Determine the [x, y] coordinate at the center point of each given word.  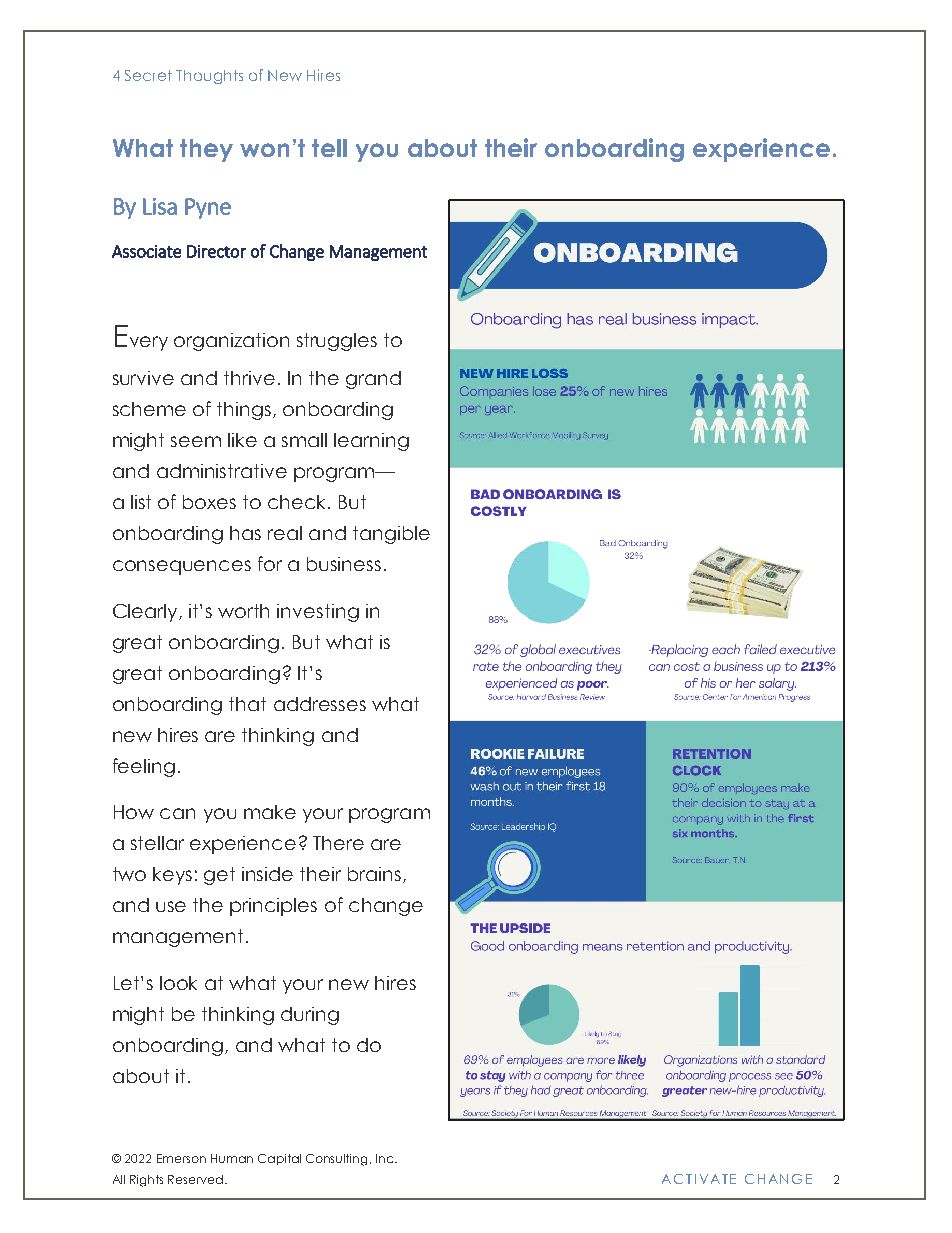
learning [371, 442]
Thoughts [209, 77]
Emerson [181, 1158]
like [242, 440]
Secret [148, 75]
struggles [337, 342]
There [338, 843]
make [270, 812]
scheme [149, 409]
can [177, 813]
